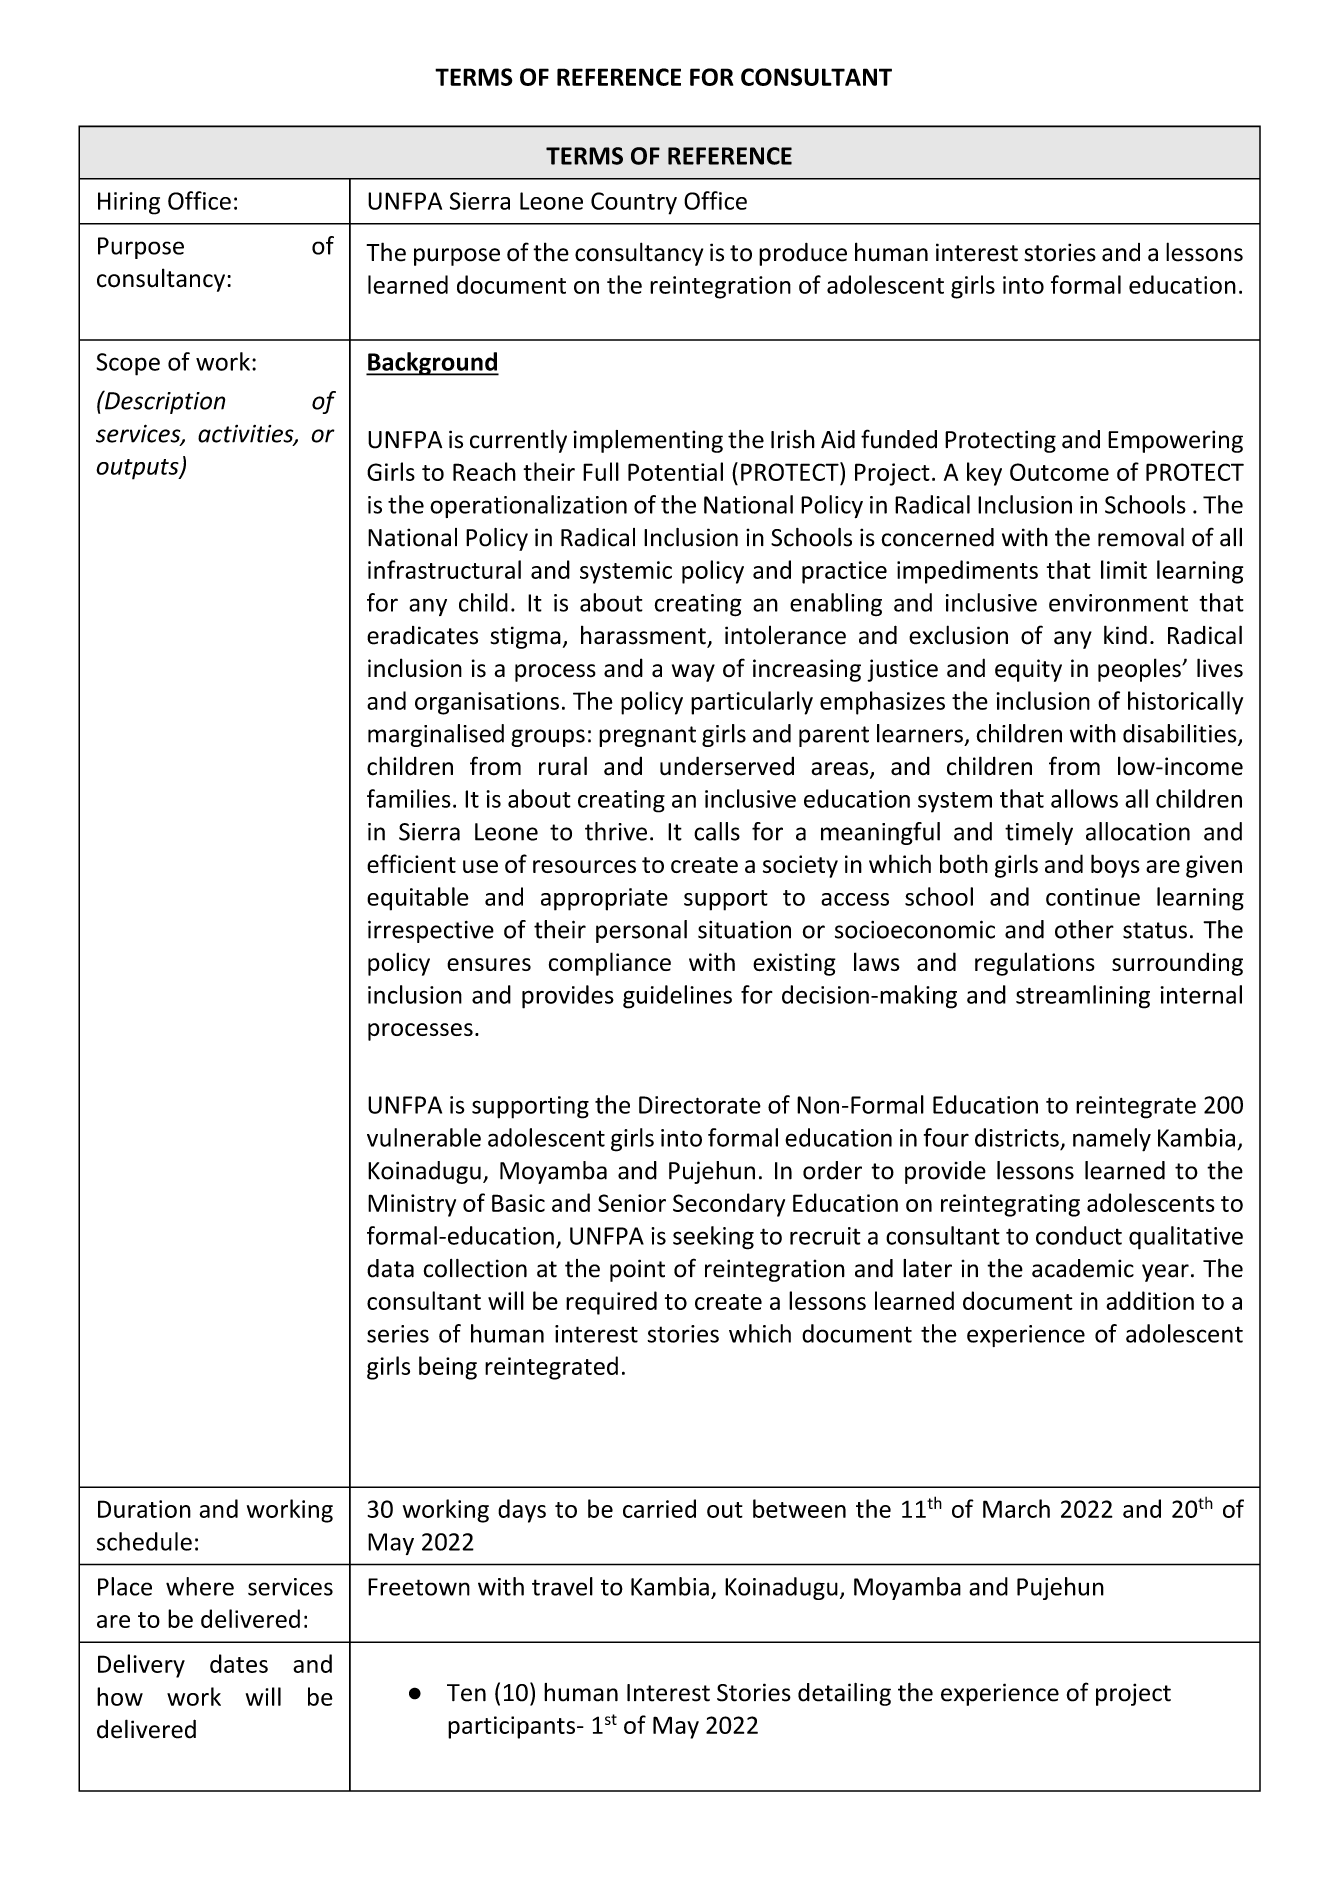  I want to click on irrespective, so click(431, 931).
